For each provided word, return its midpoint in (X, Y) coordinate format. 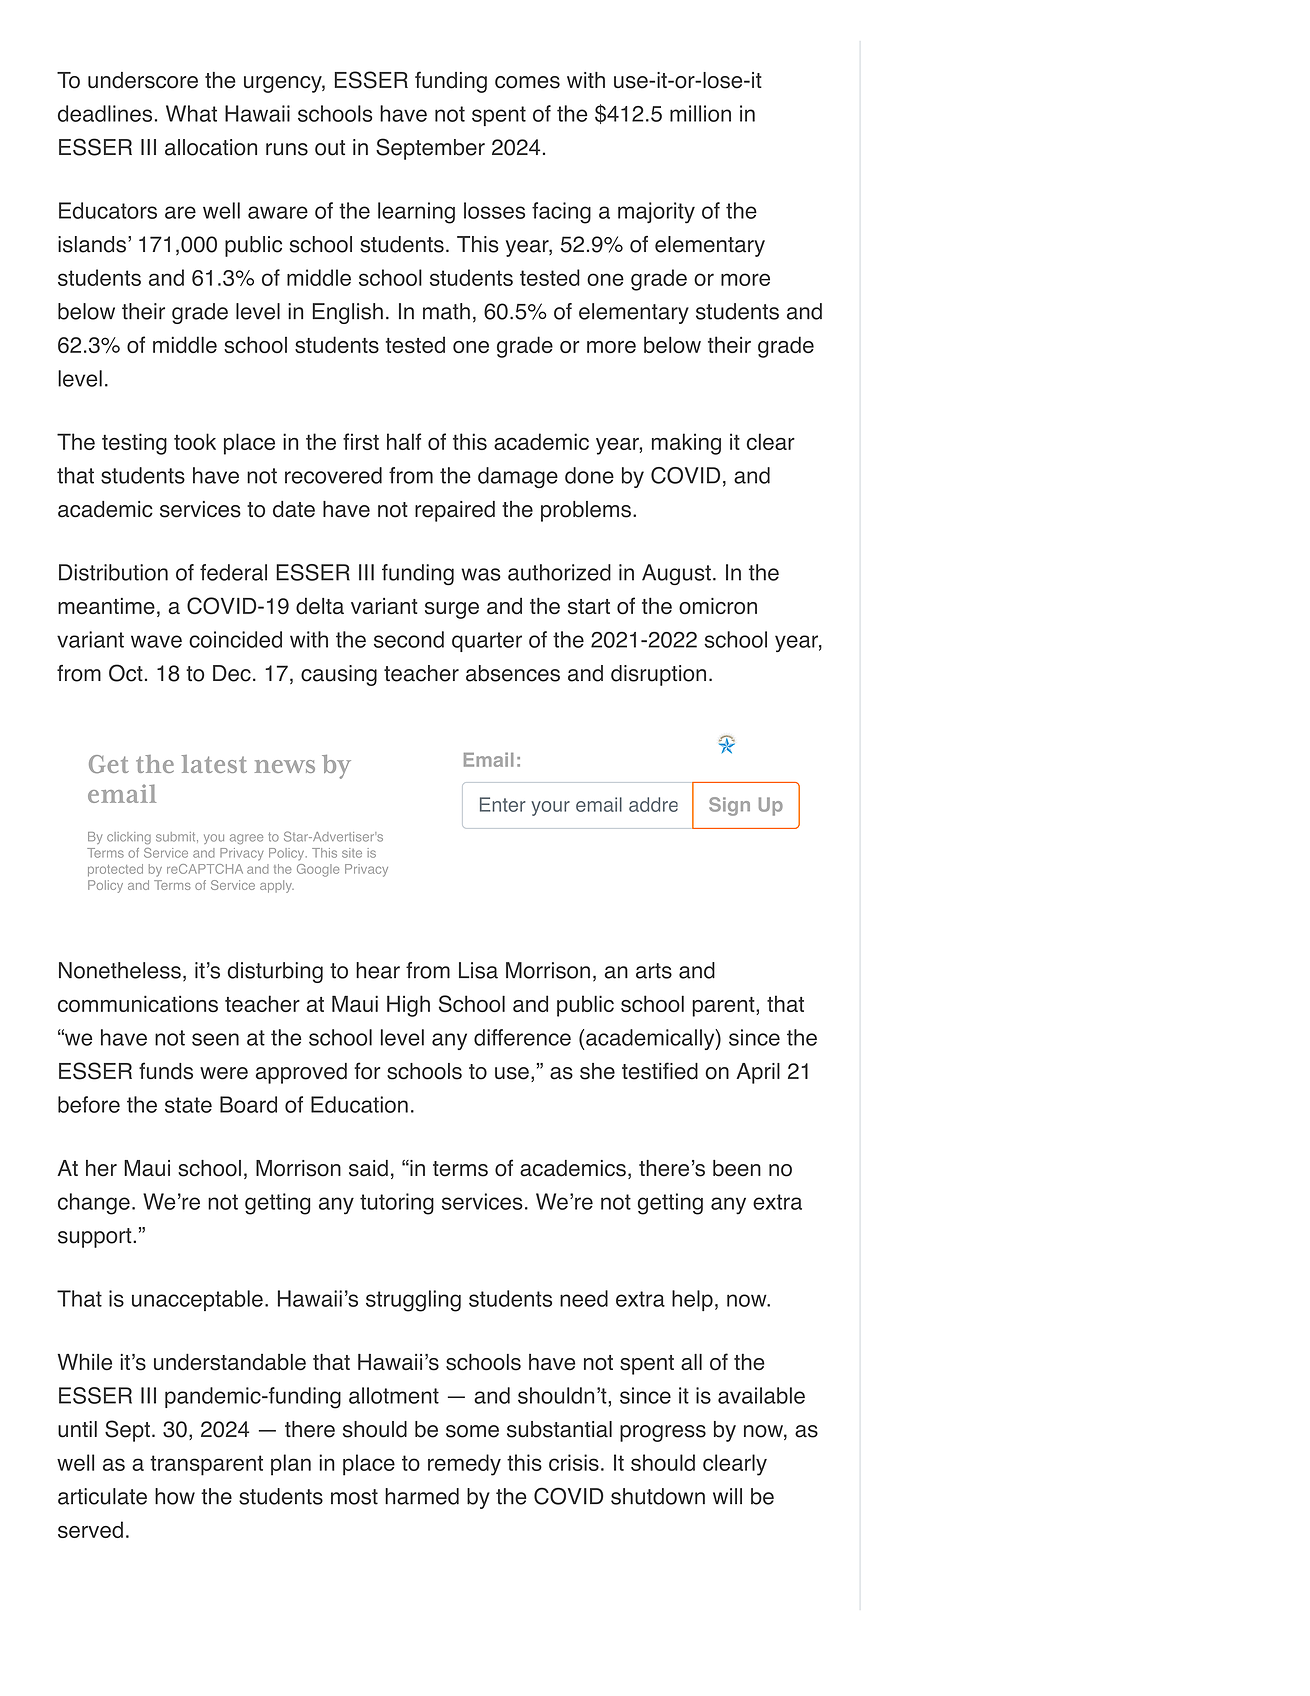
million (700, 113)
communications (138, 1003)
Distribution (113, 572)
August (676, 574)
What (191, 113)
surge (452, 610)
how (175, 1496)
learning (416, 213)
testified (660, 1071)
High (408, 1006)
